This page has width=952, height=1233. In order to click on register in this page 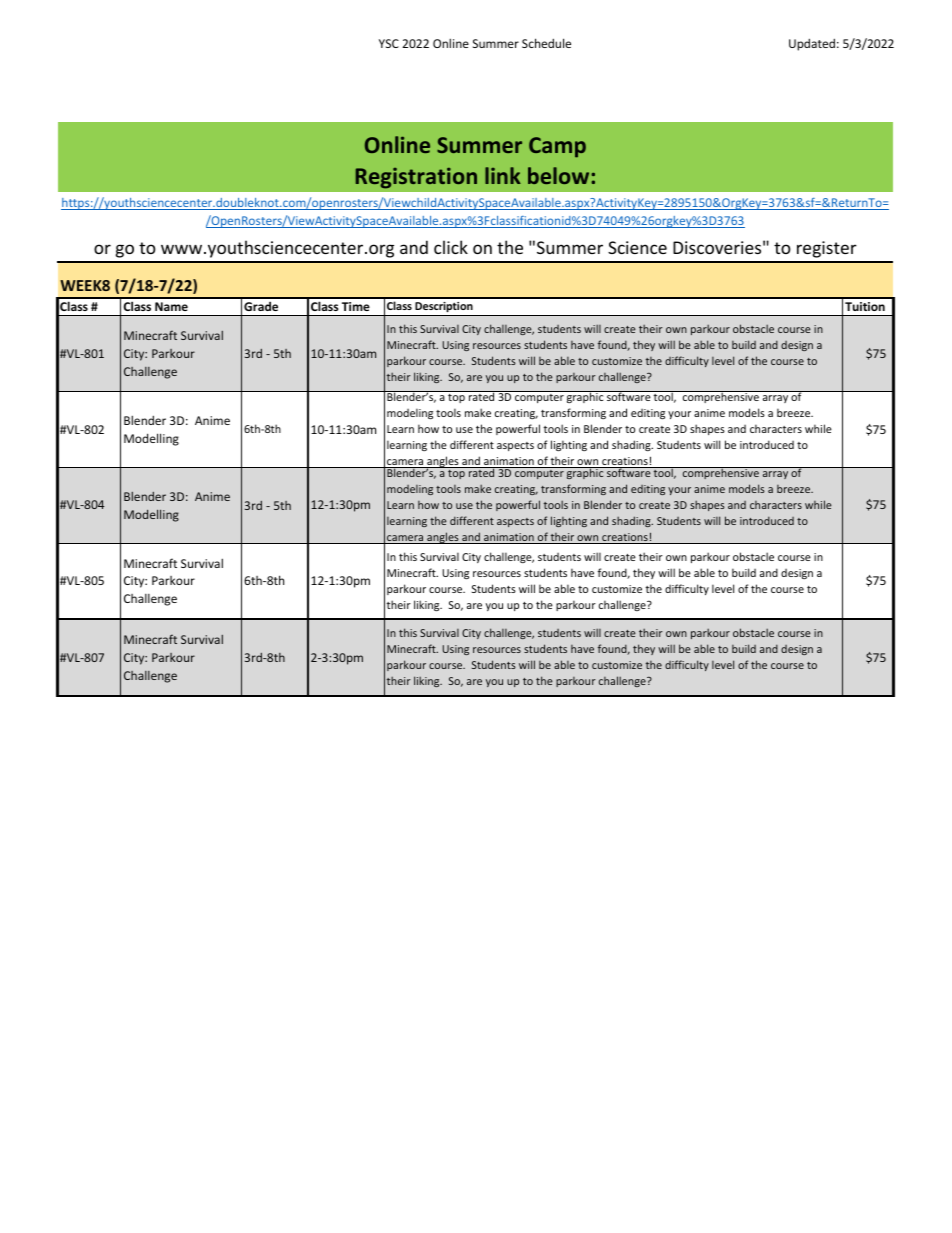, I will do `click(827, 249)`.
